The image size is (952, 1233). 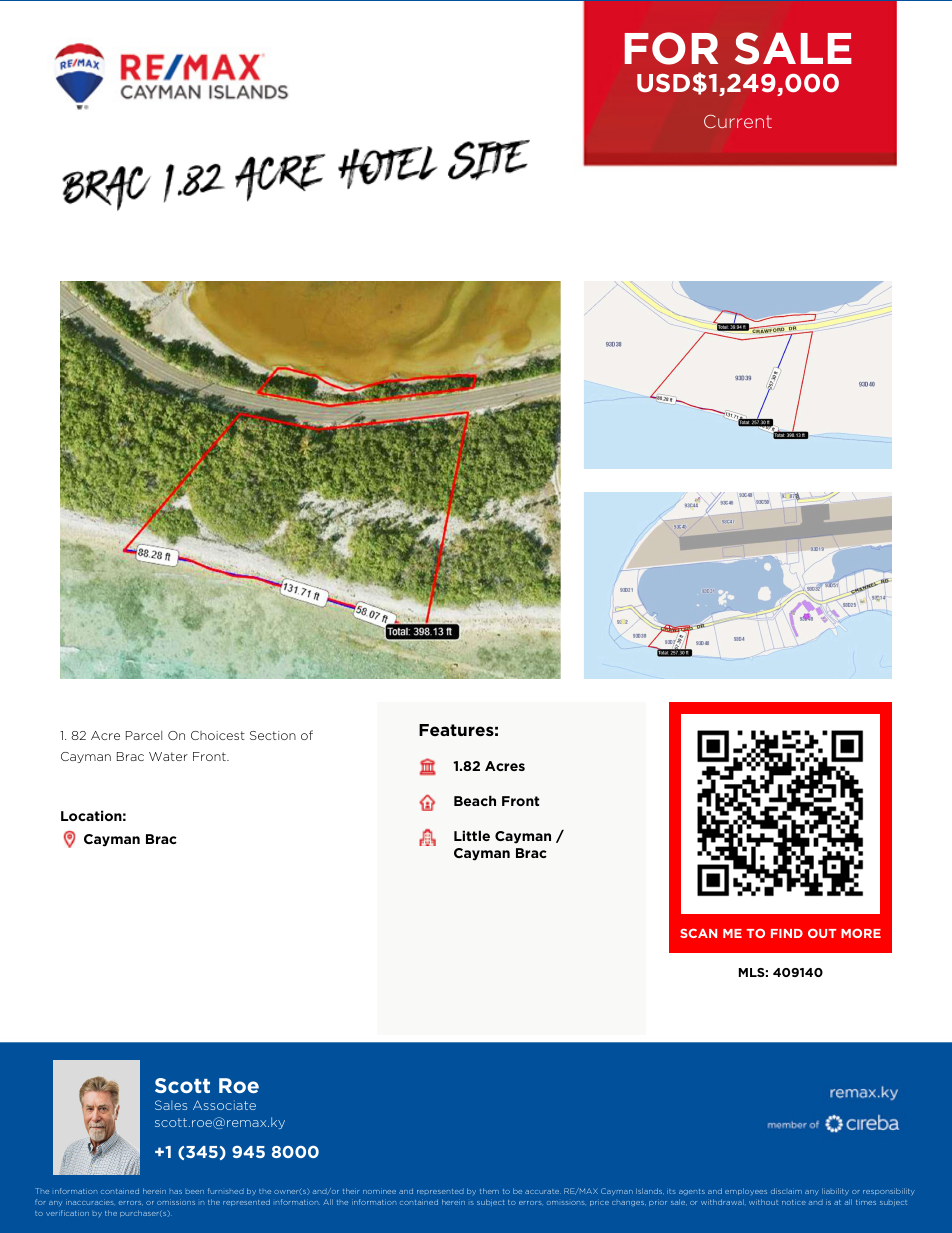 What do you see at coordinates (698, 933) in the screenshot?
I see `SCAN` at bounding box center [698, 933].
